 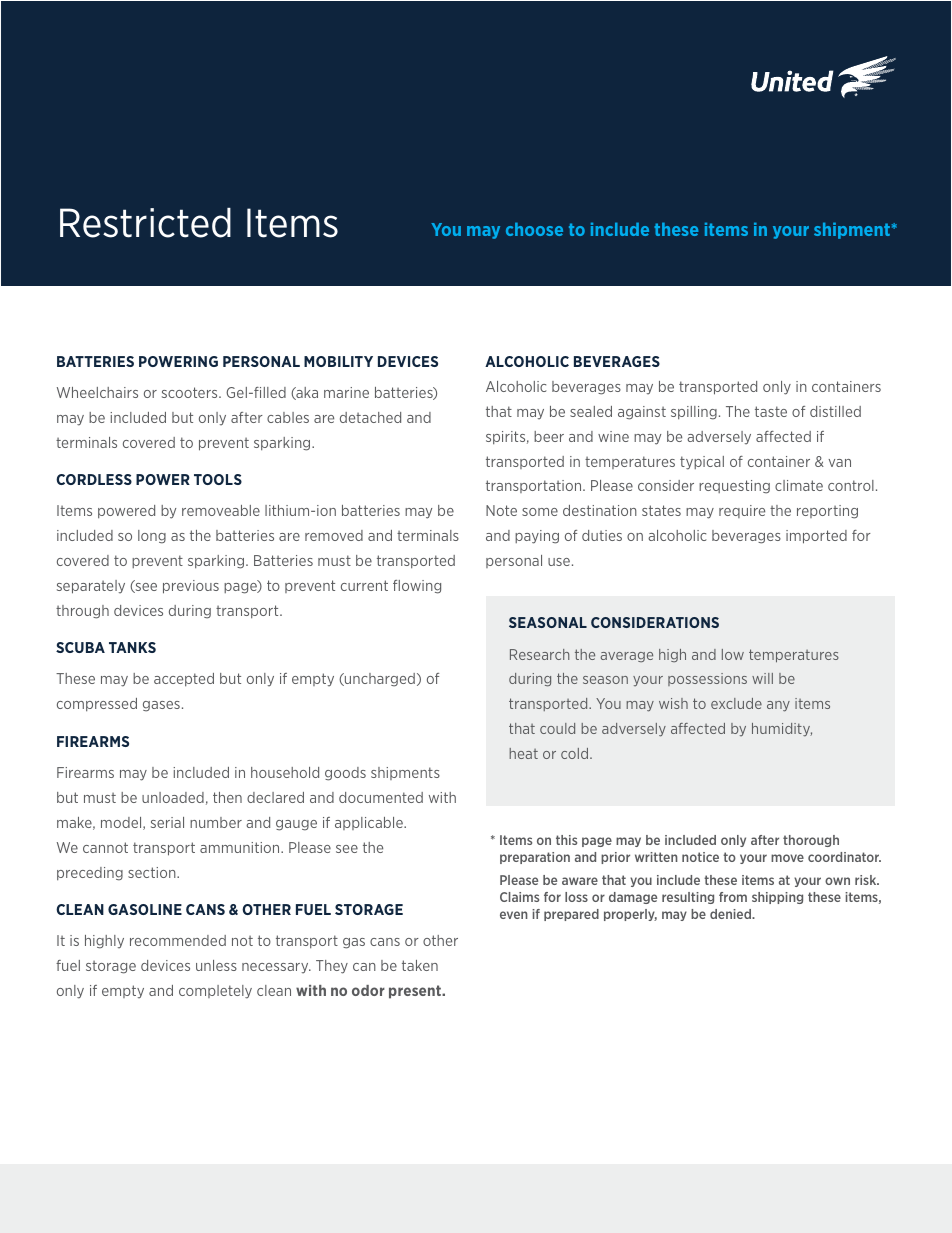 What do you see at coordinates (534, 229) in the page?
I see `choose` at bounding box center [534, 229].
